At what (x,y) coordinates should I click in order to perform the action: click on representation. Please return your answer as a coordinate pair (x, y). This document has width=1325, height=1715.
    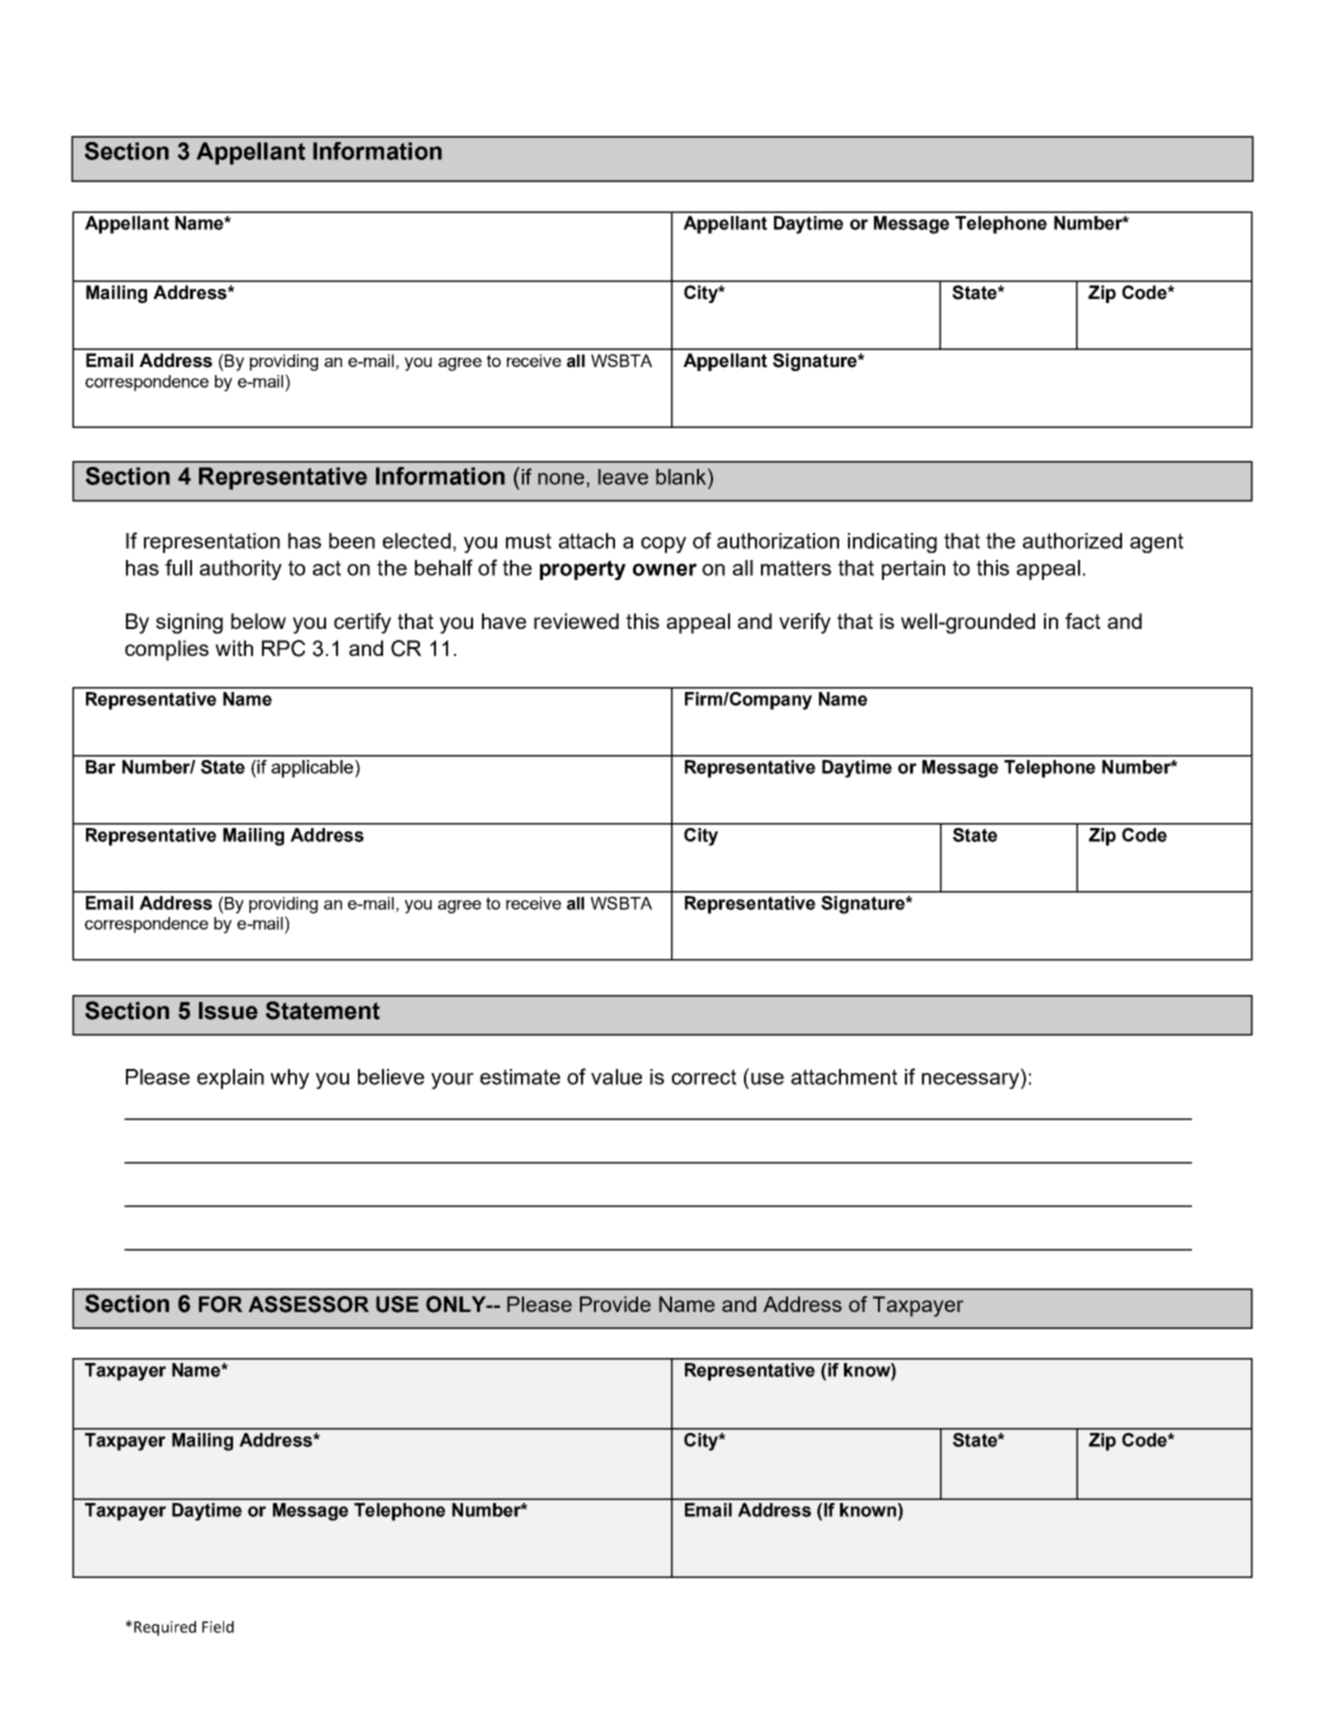
    Looking at the image, I should click on (212, 543).
